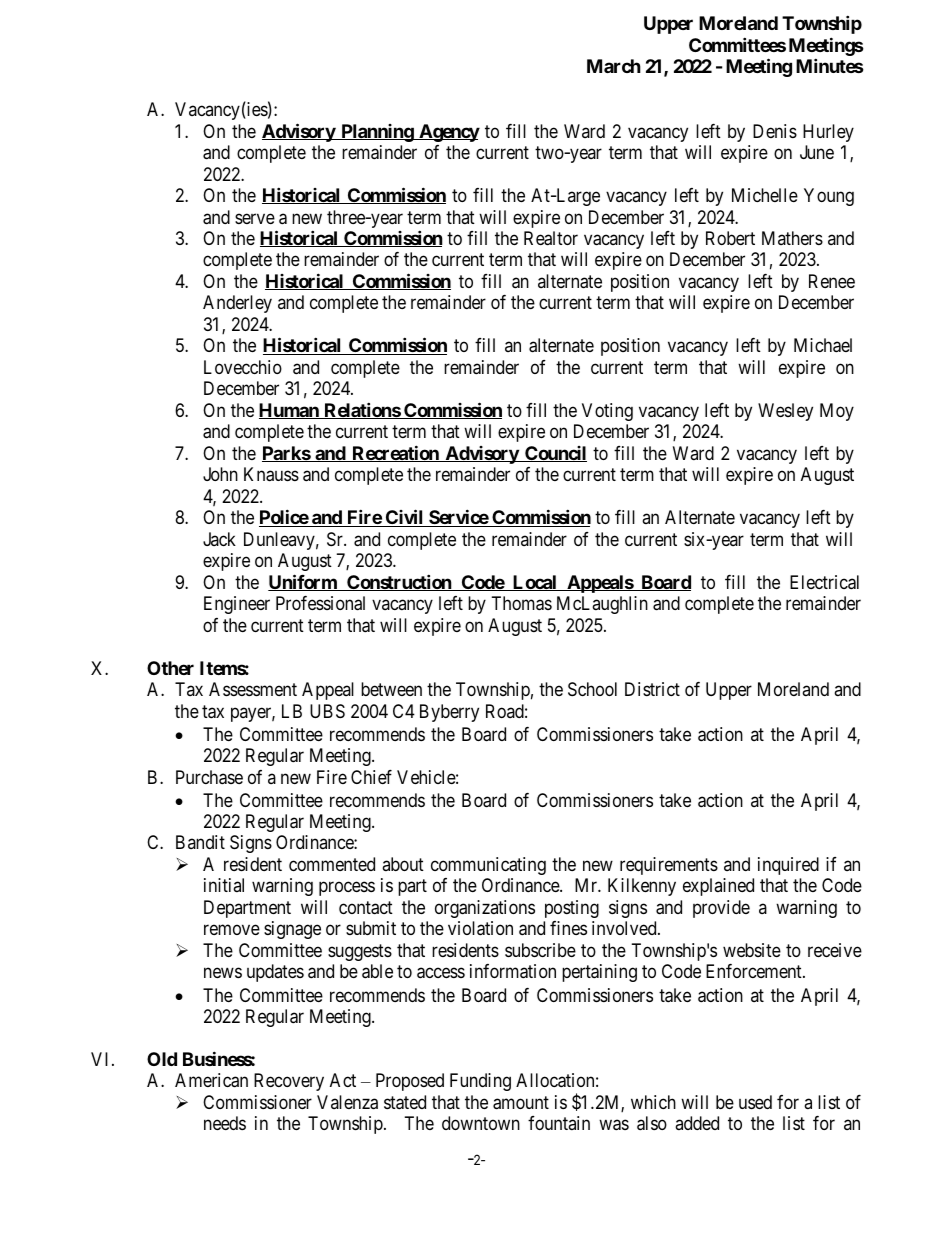 Image resolution: width=952 pixels, height=1233 pixels. What do you see at coordinates (522, 603) in the screenshot?
I see `Thomas` at bounding box center [522, 603].
